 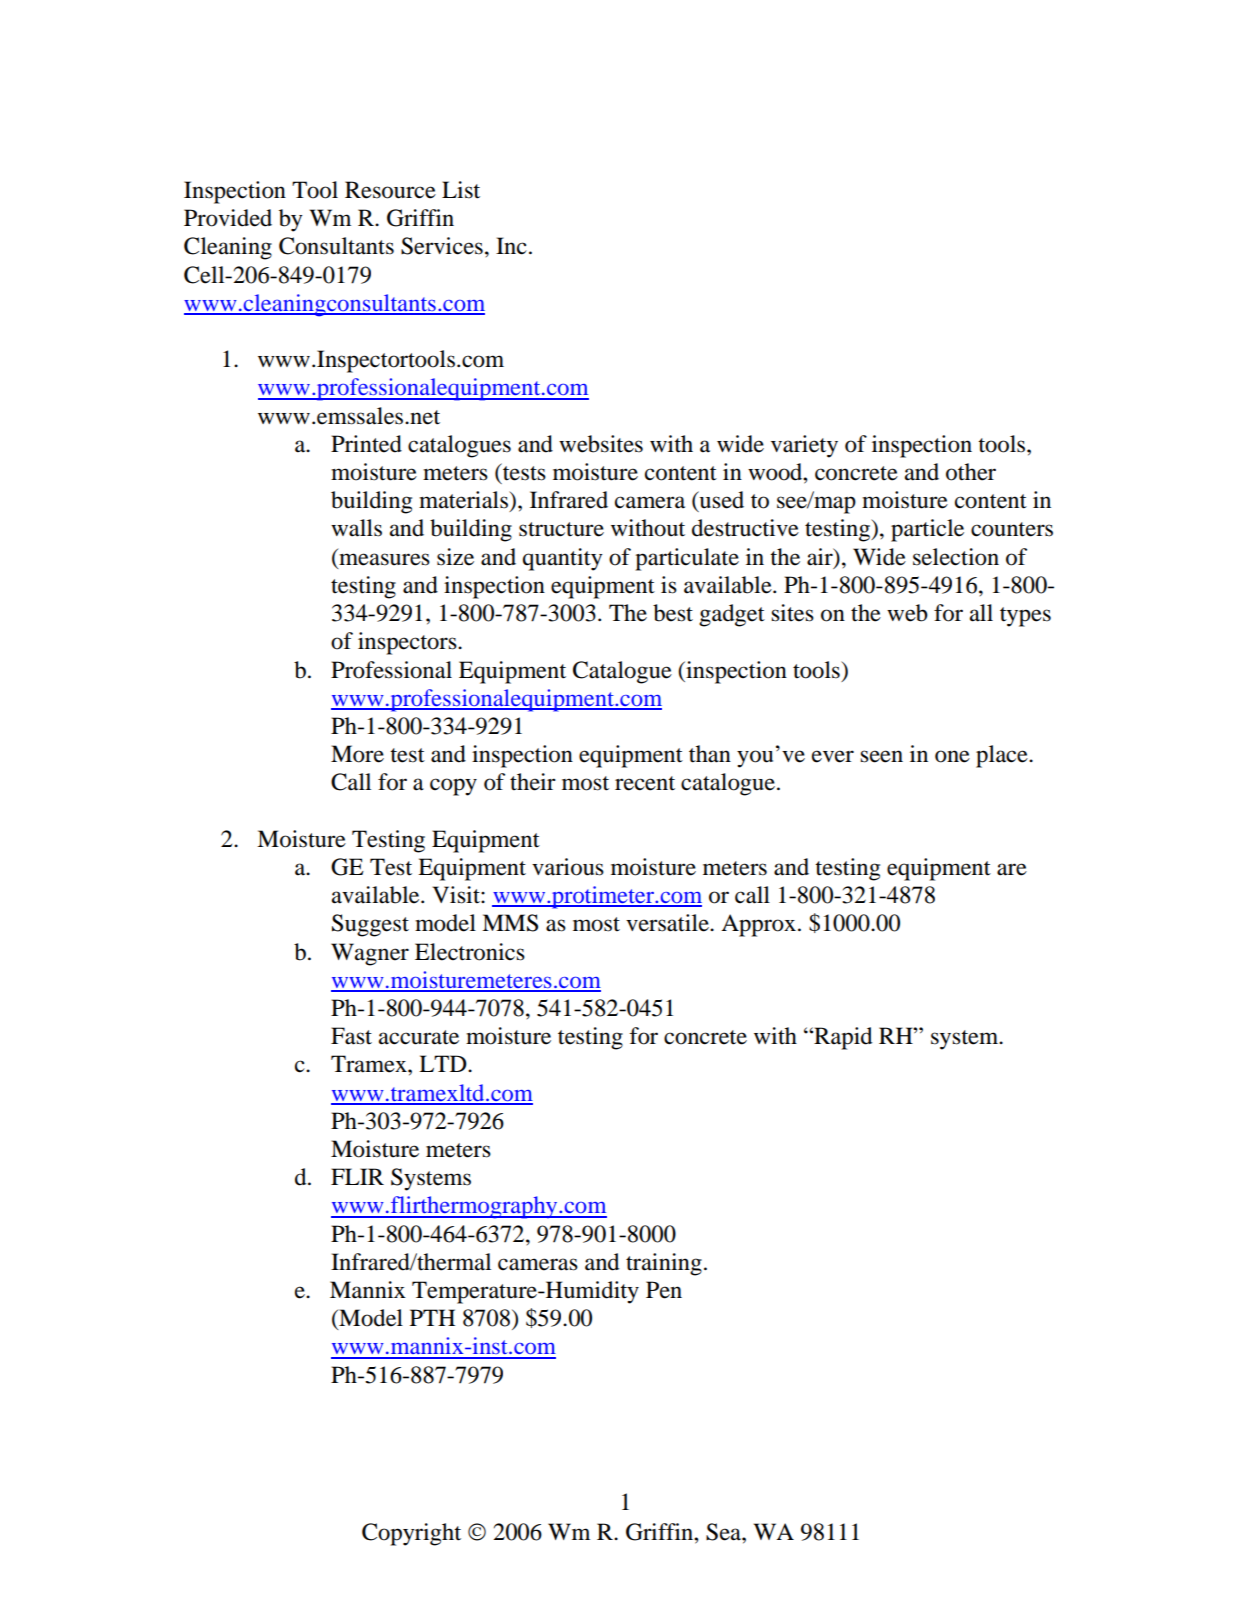 What do you see at coordinates (357, 754) in the image?
I see `More` at bounding box center [357, 754].
